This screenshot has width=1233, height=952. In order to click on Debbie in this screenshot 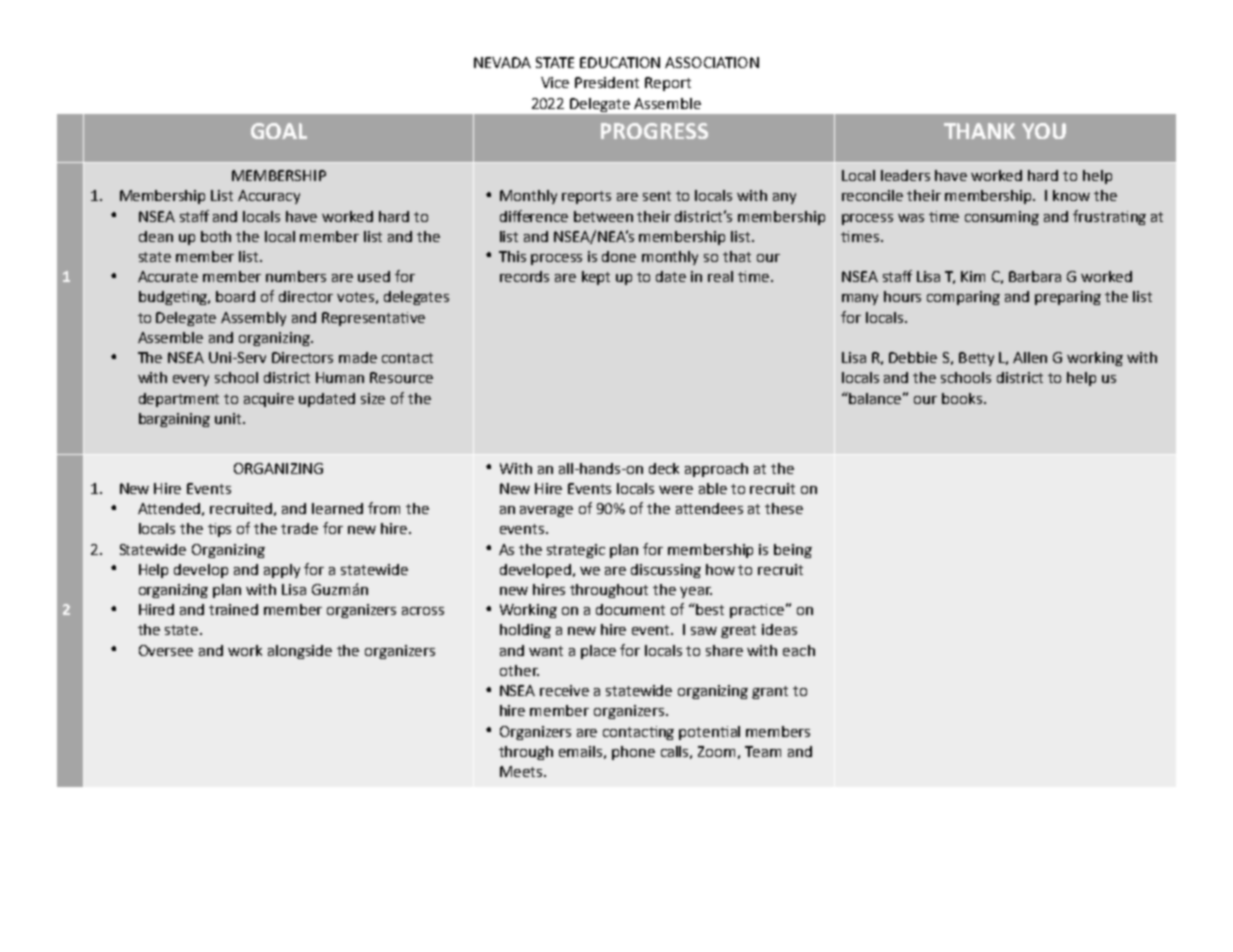, I will do `click(913, 357)`.
